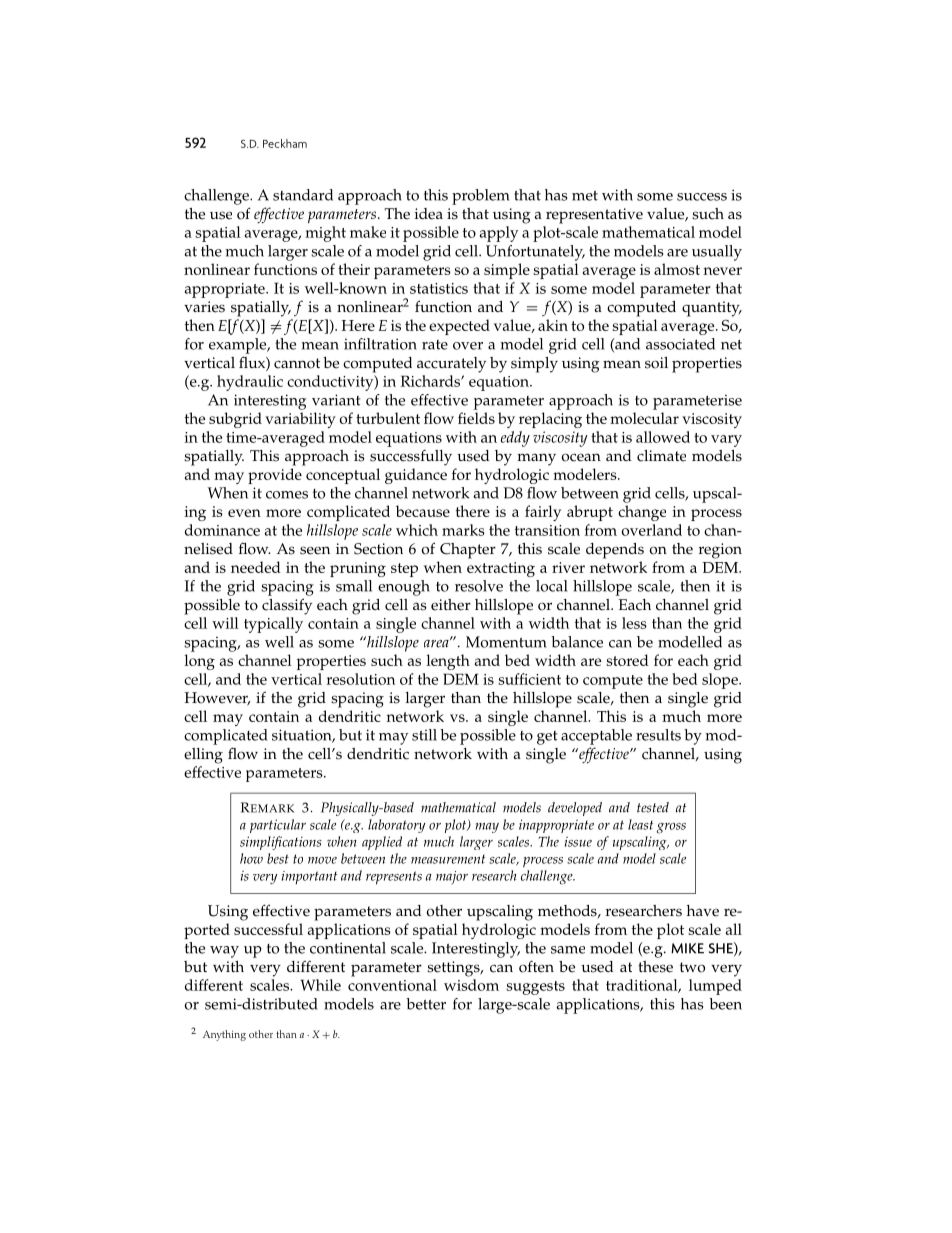  I want to click on particular, so click(278, 826).
